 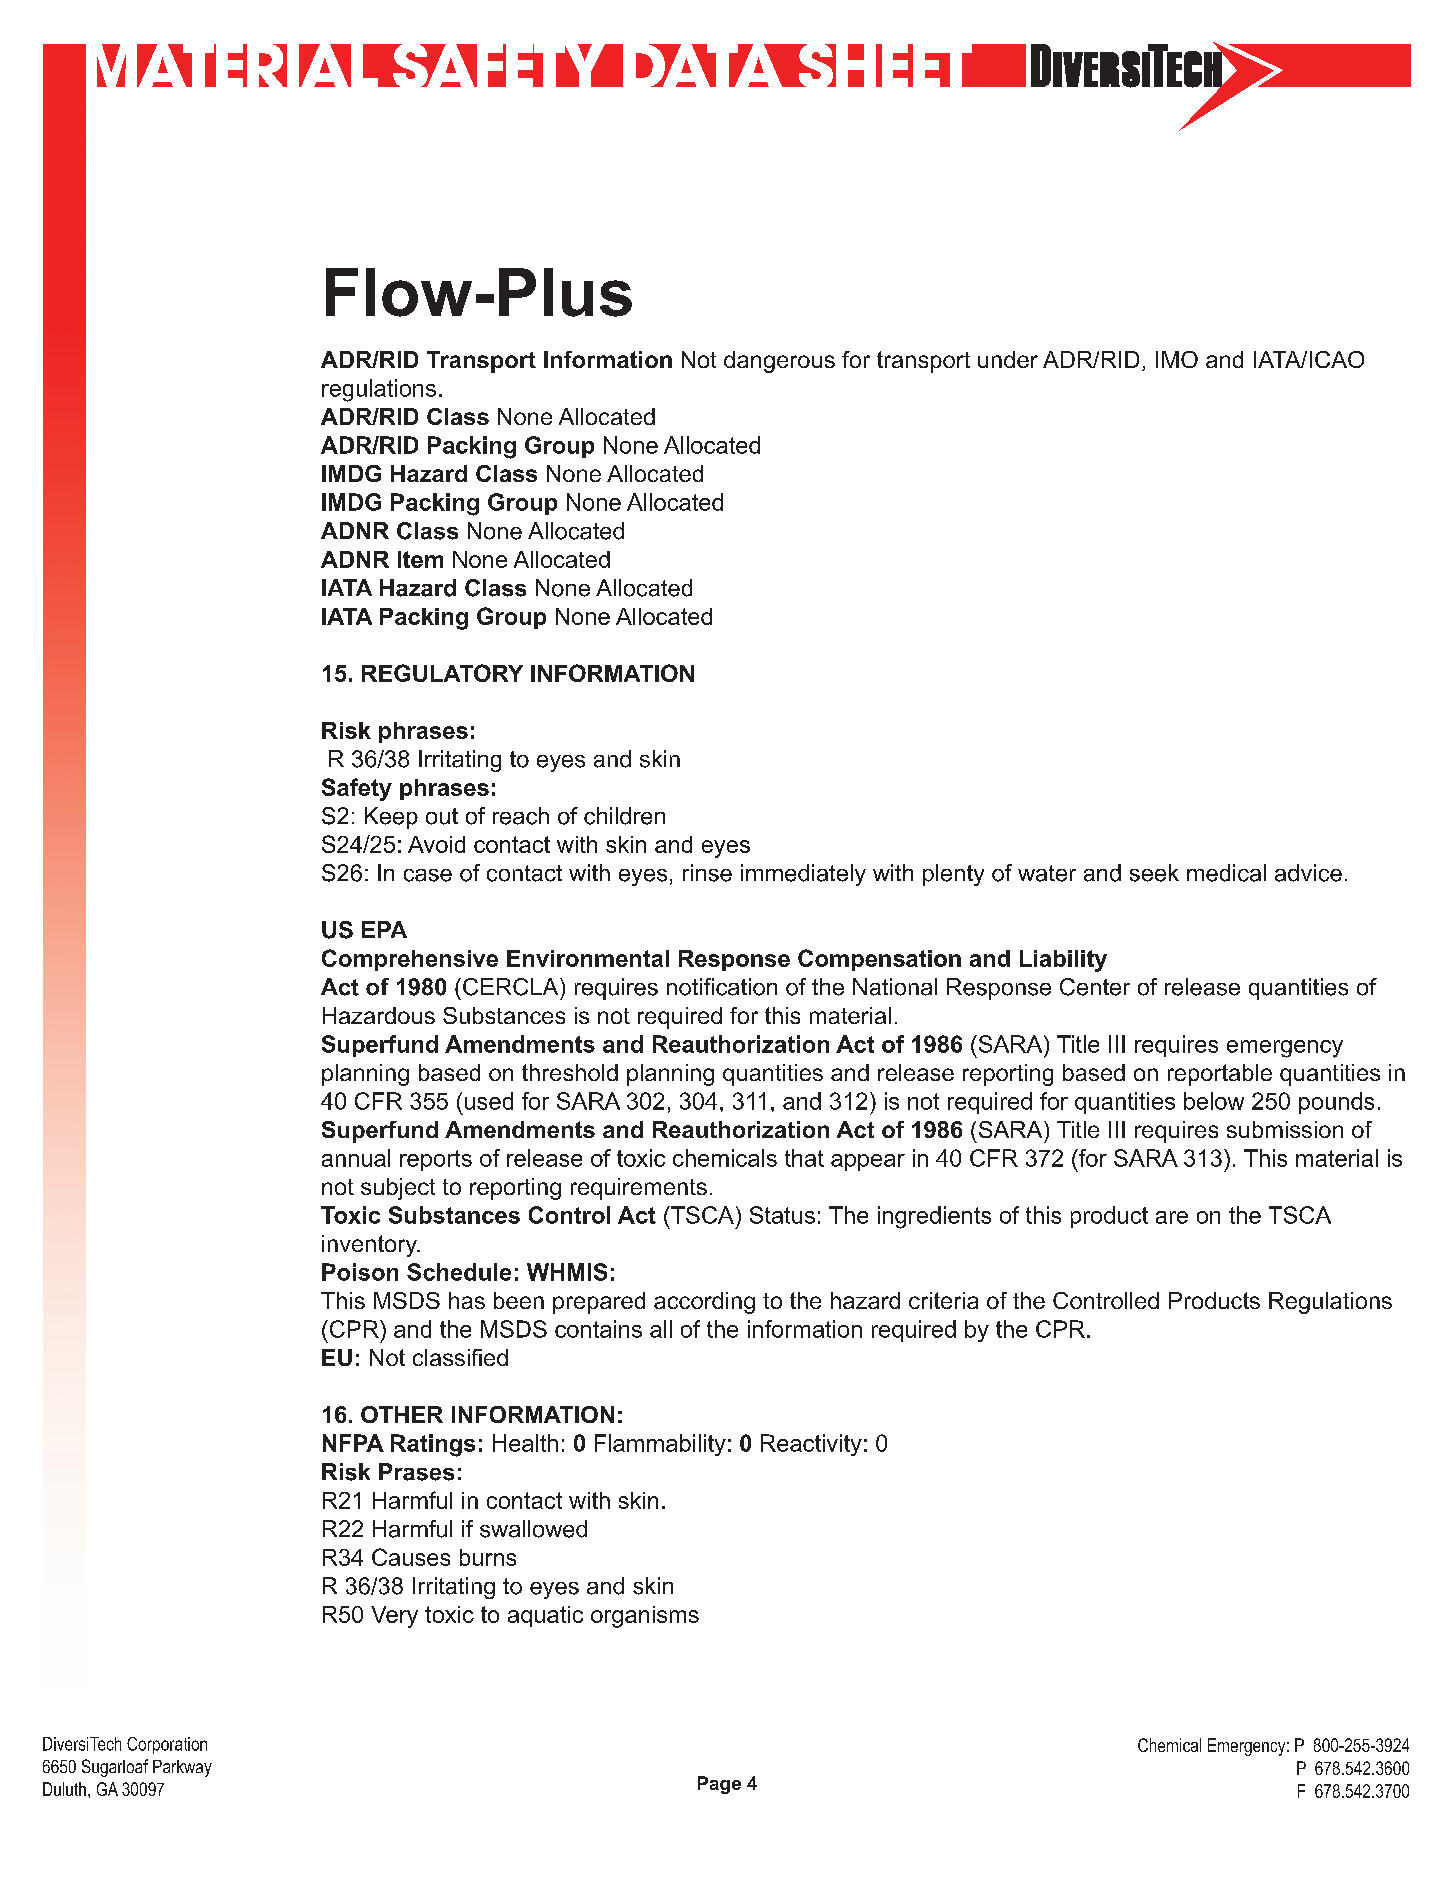 What do you see at coordinates (360, 1272) in the document?
I see `Poison` at bounding box center [360, 1272].
